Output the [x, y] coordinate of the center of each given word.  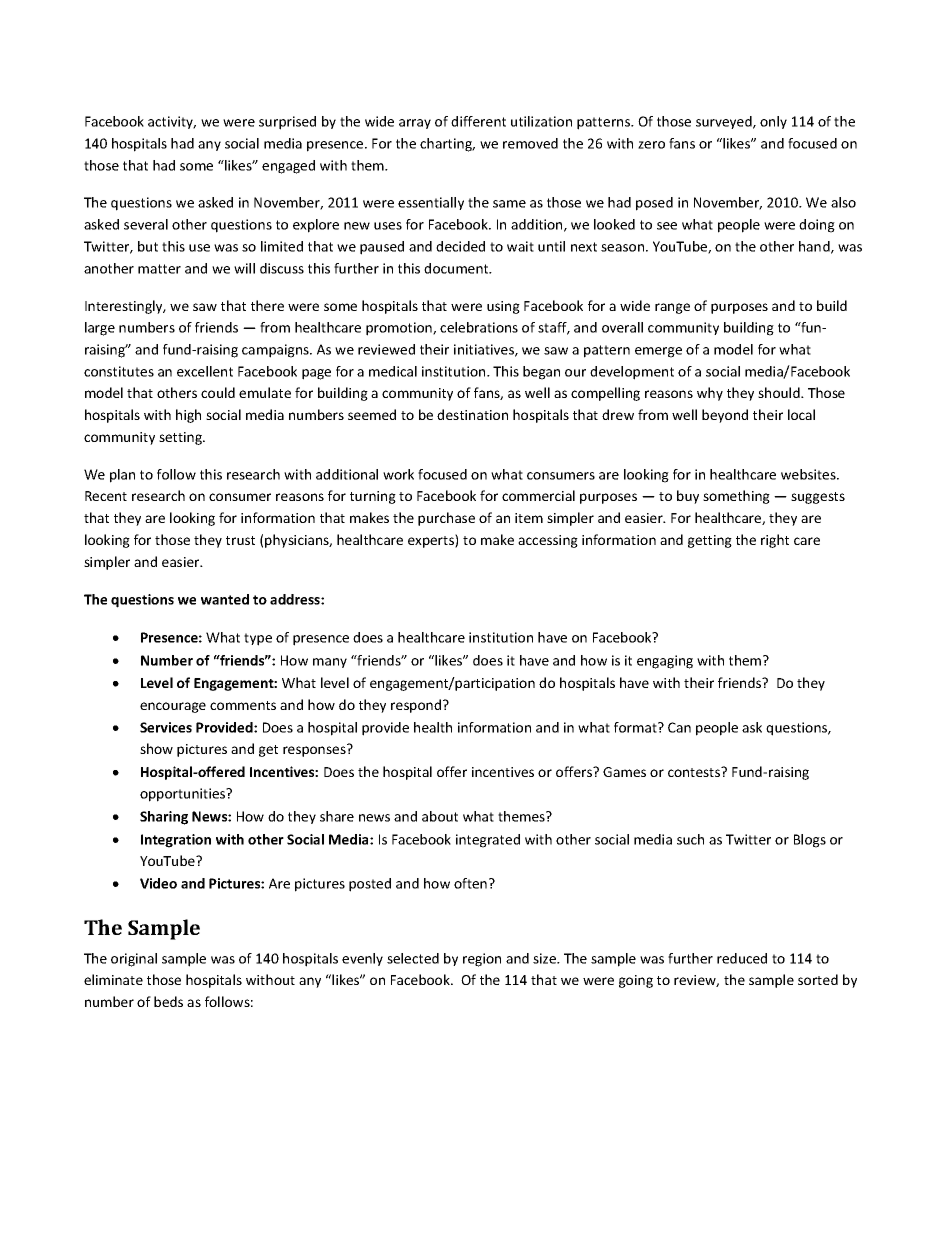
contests [695, 771]
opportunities [184, 795]
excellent [205, 371]
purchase [446, 519]
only [773, 122]
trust [240, 540]
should [780, 392]
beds [168, 1001]
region [482, 960]
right [775, 541]
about [440, 816]
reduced [742, 958]
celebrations [479, 327]
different [478, 121]
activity [172, 122]
